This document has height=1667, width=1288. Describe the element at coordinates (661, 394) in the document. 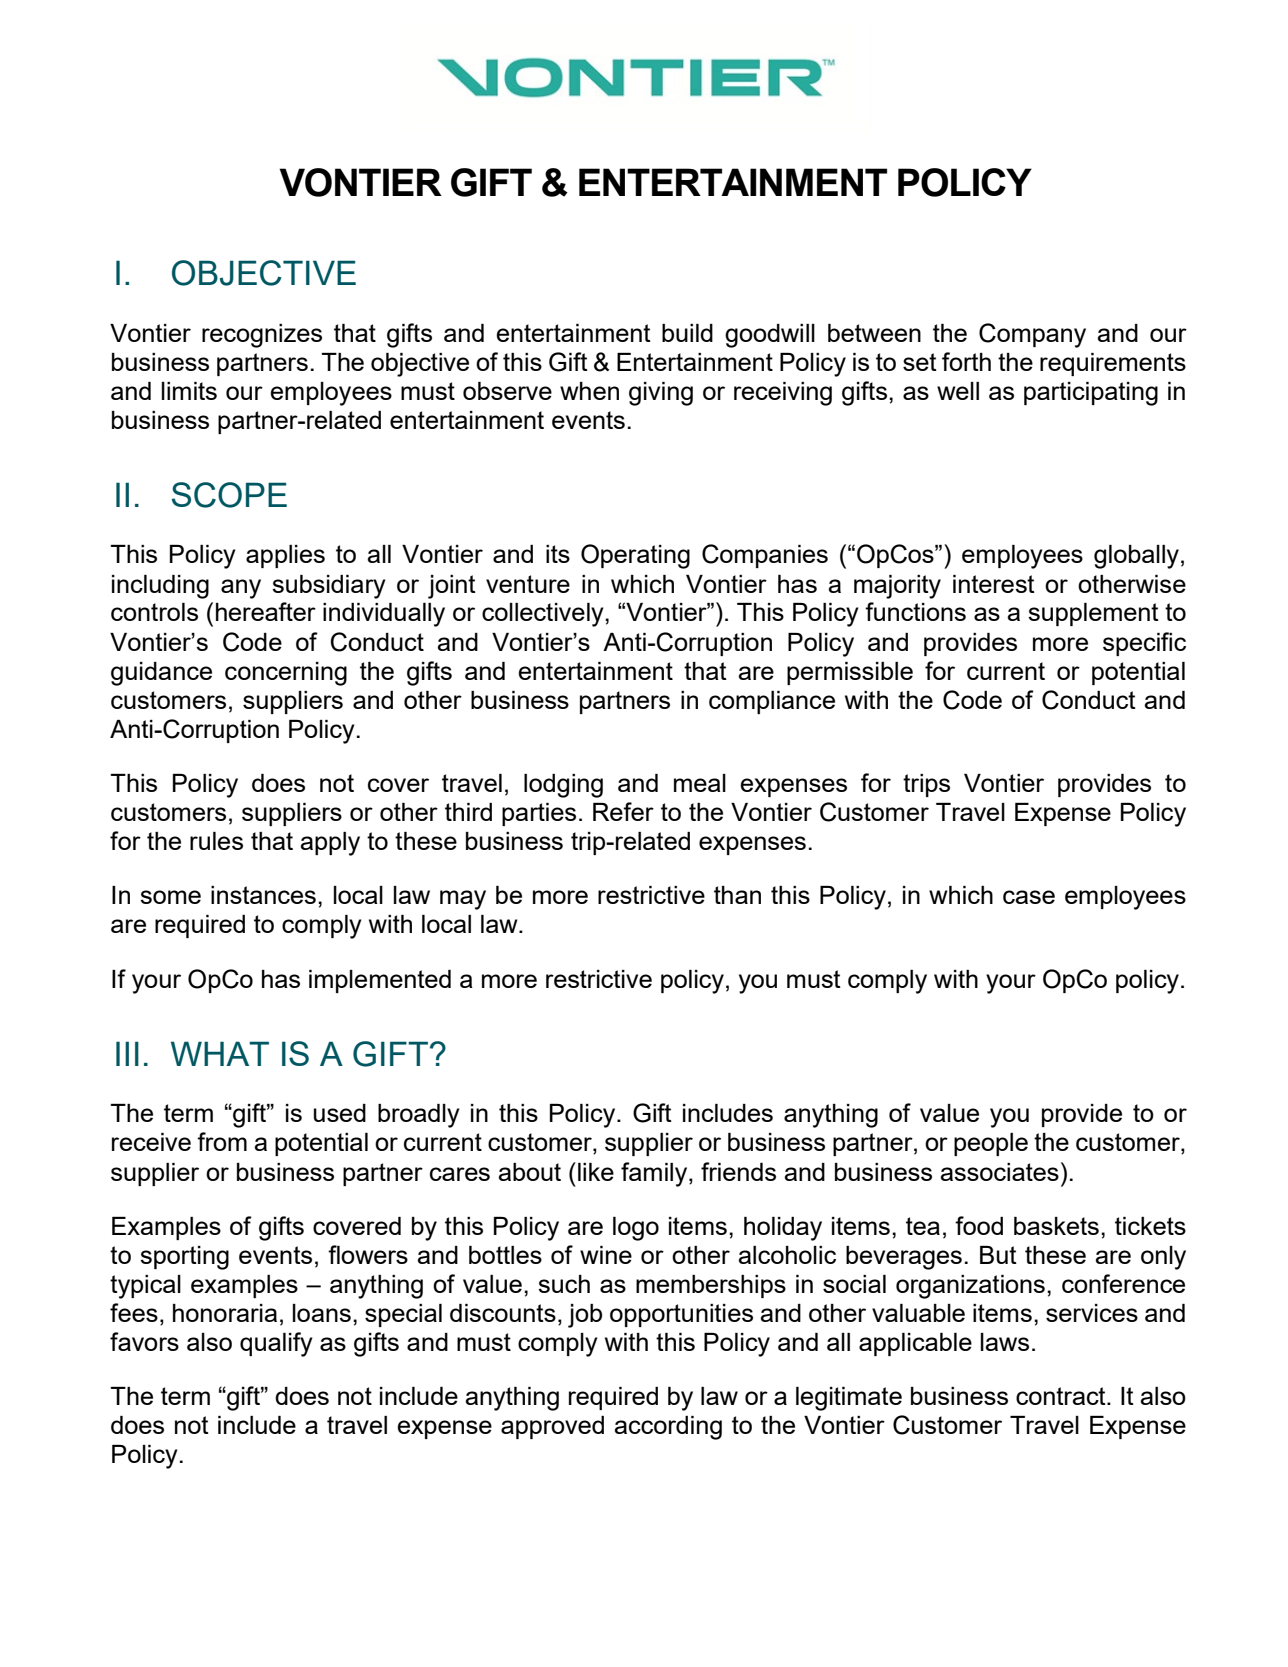

I see `giving` at that location.
